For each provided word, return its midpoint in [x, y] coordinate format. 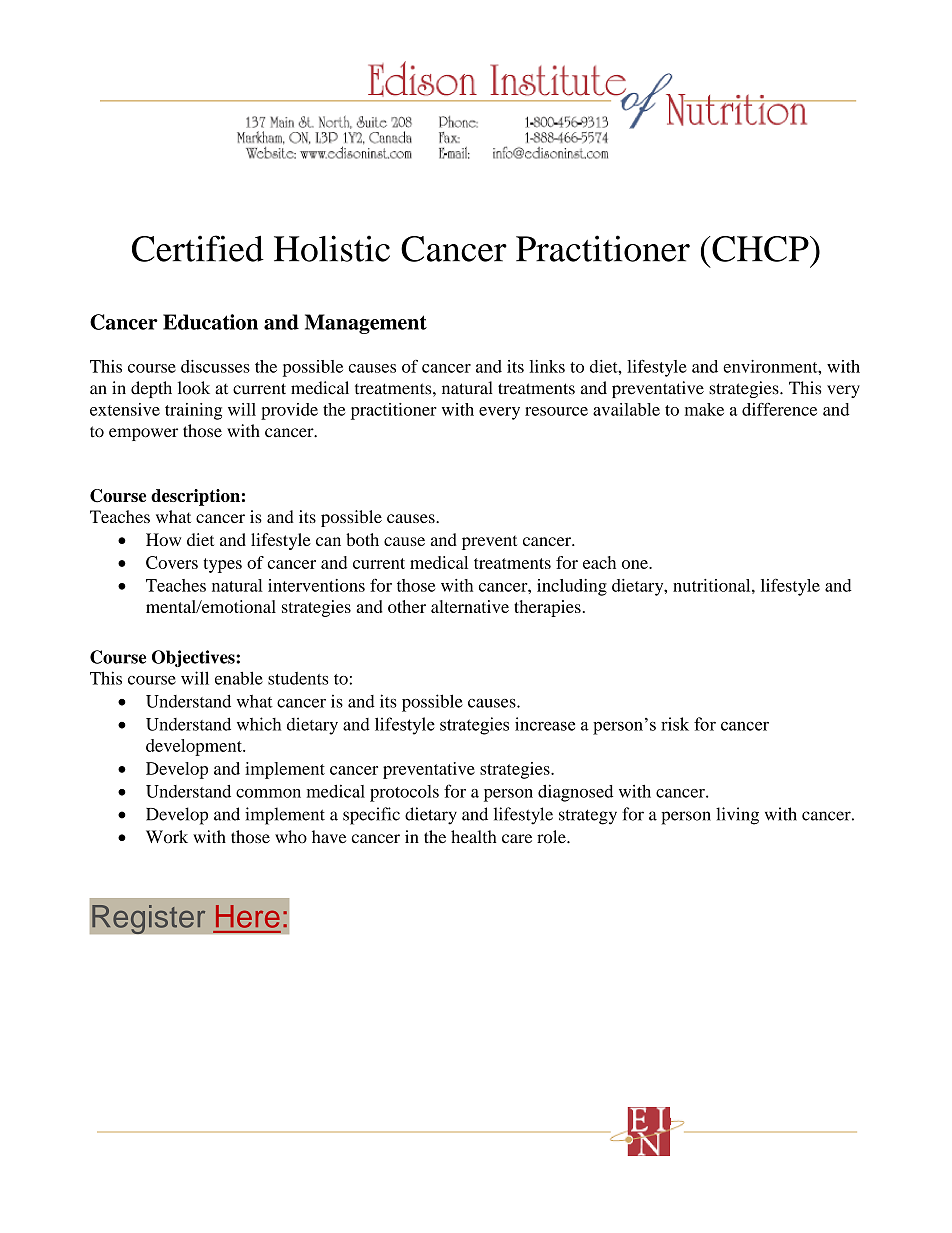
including [572, 587]
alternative [470, 606]
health [474, 837]
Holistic [332, 248]
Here [248, 916]
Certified [198, 248]
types [222, 565]
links [547, 366]
